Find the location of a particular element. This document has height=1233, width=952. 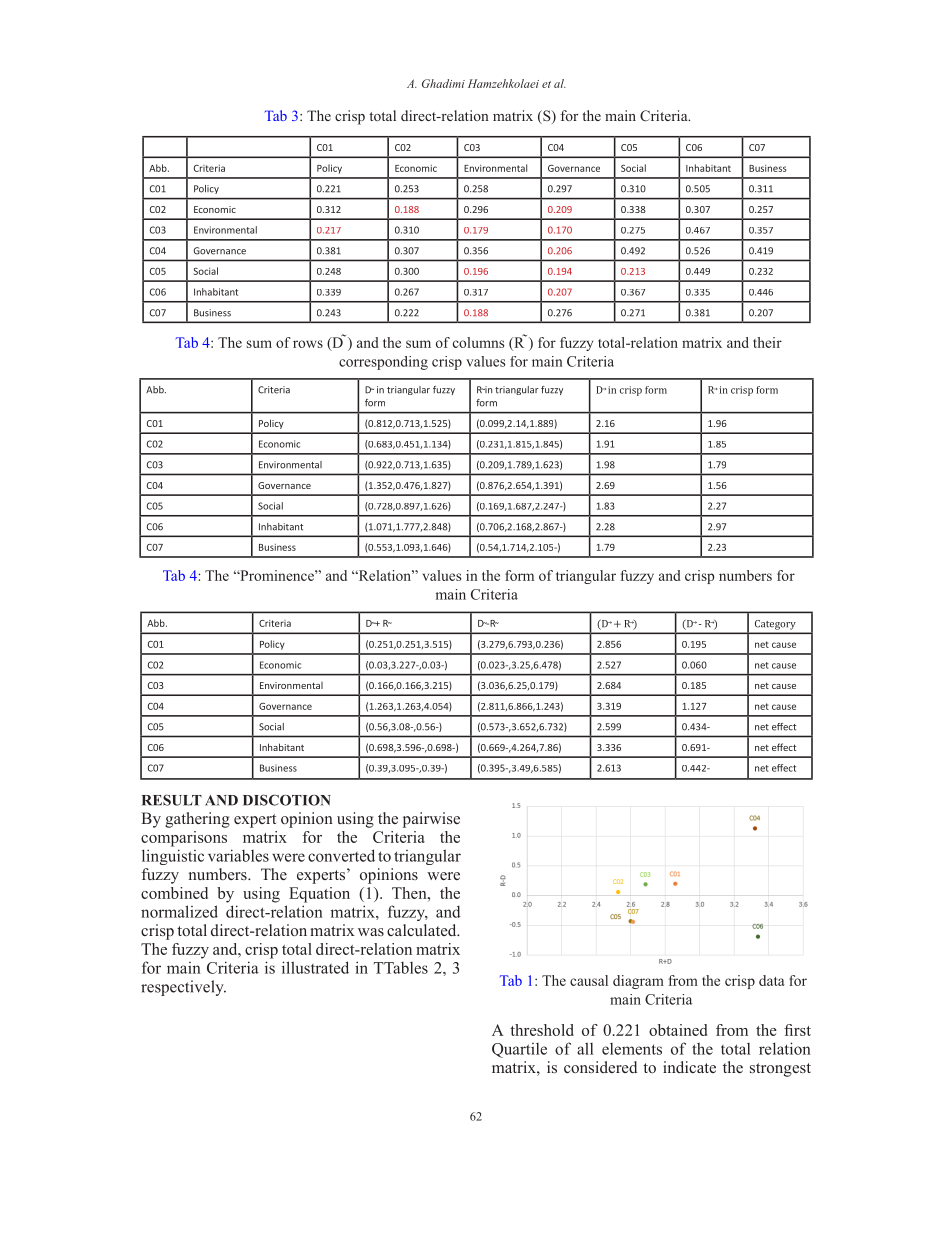

rows is located at coordinates (308, 344).
